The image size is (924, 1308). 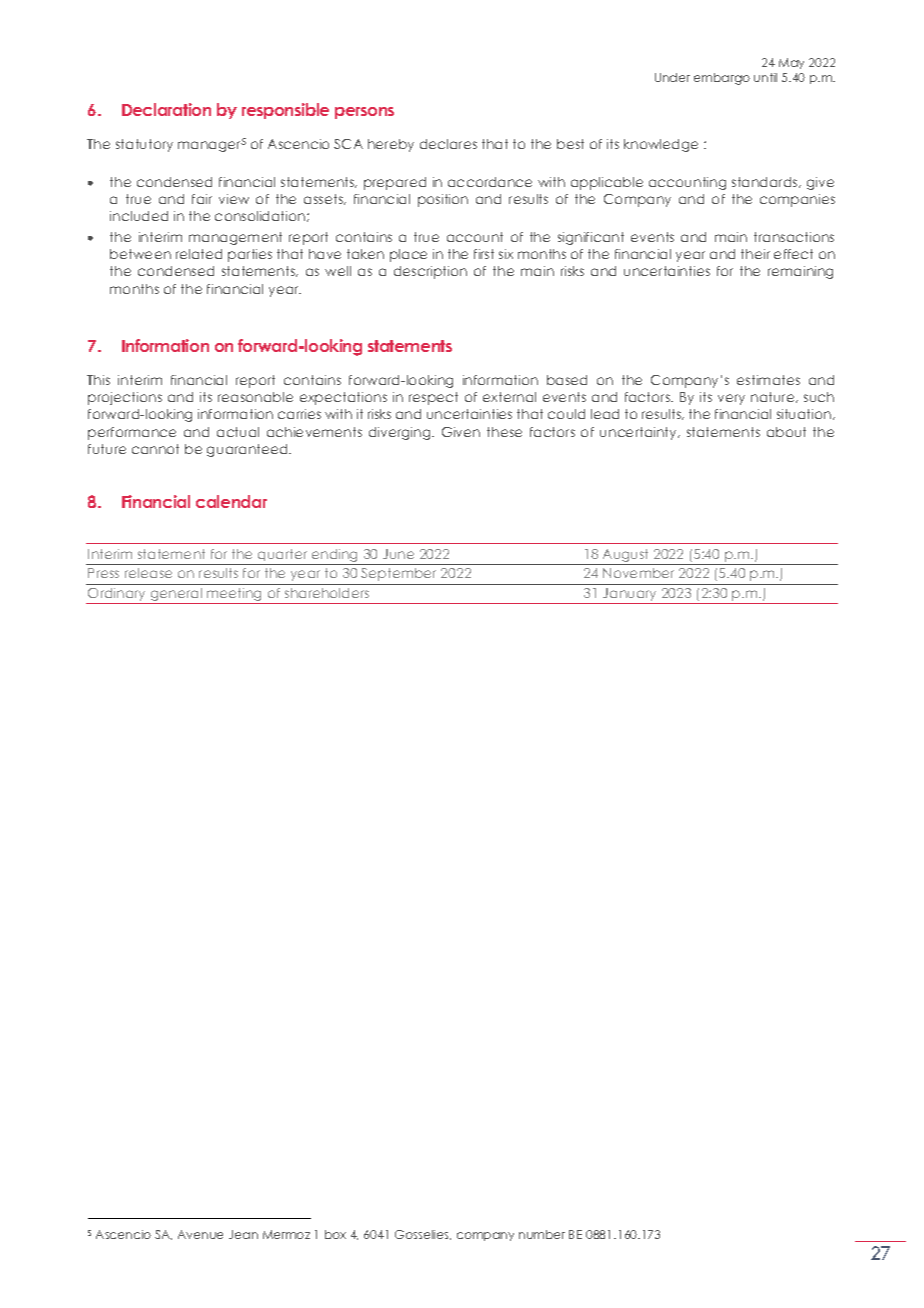 What do you see at coordinates (166, 109) in the page?
I see `Declaration` at bounding box center [166, 109].
